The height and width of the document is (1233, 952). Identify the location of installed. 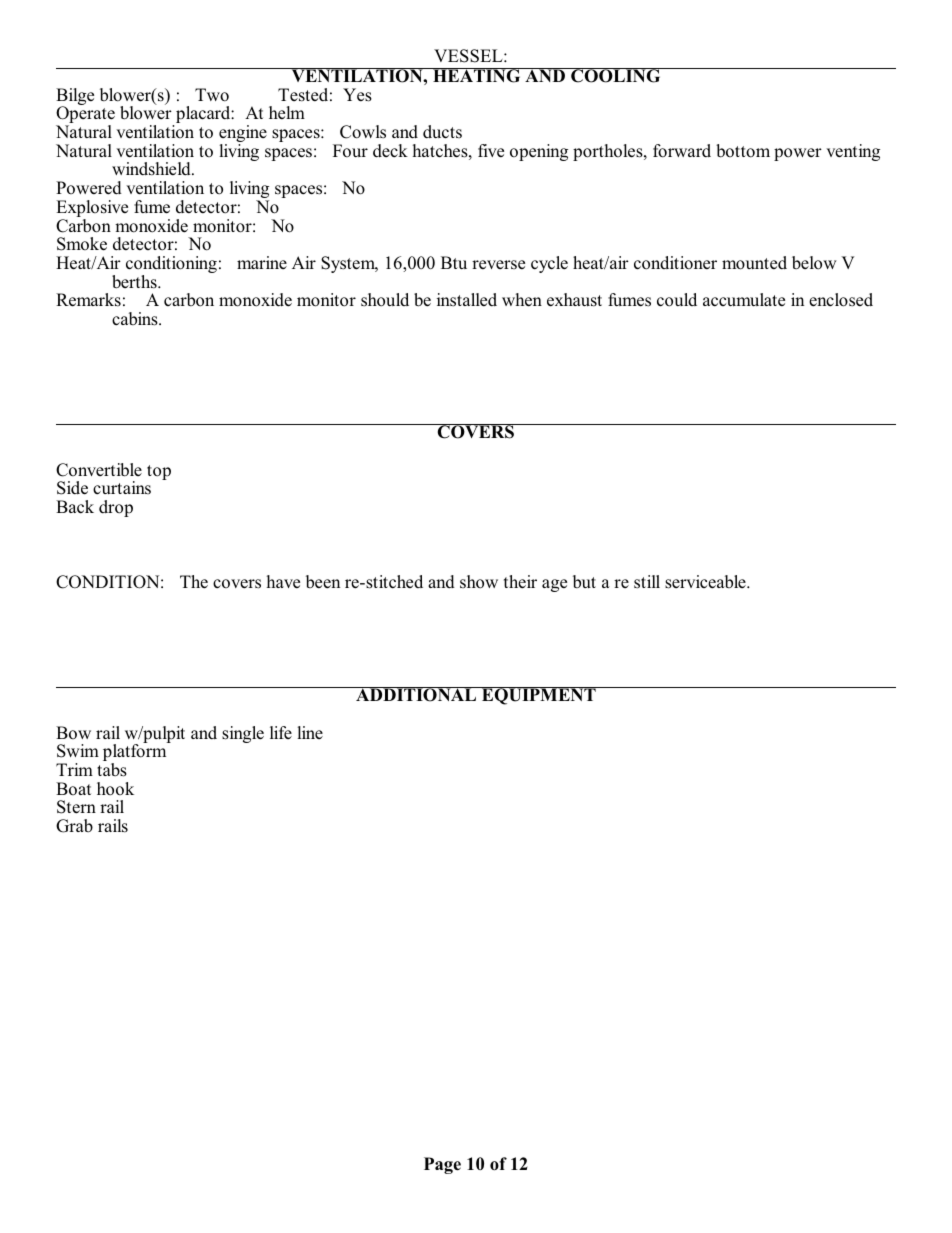
(467, 300).
